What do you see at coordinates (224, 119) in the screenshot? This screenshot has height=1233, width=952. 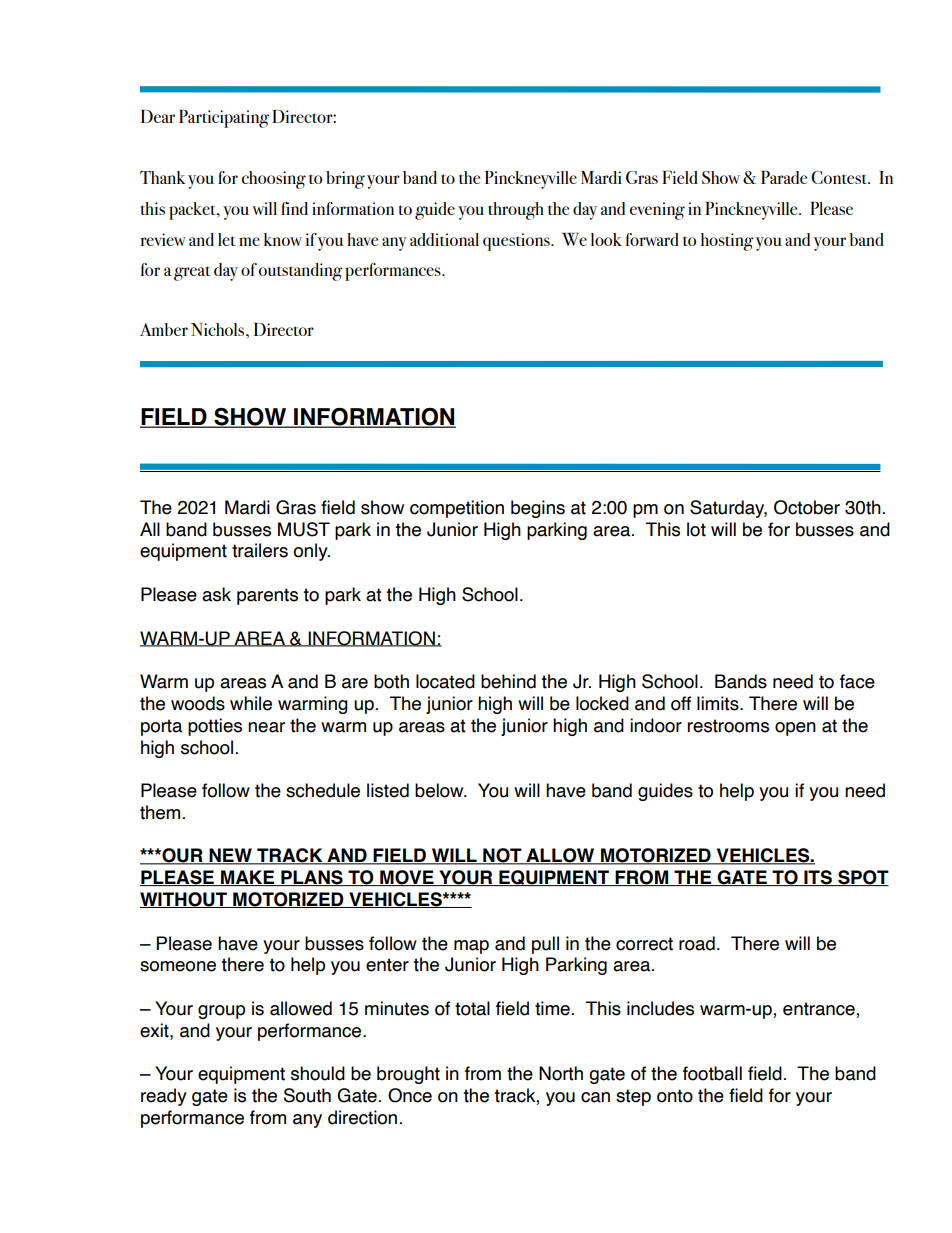 I see `Participating` at bounding box center [224, 119].
